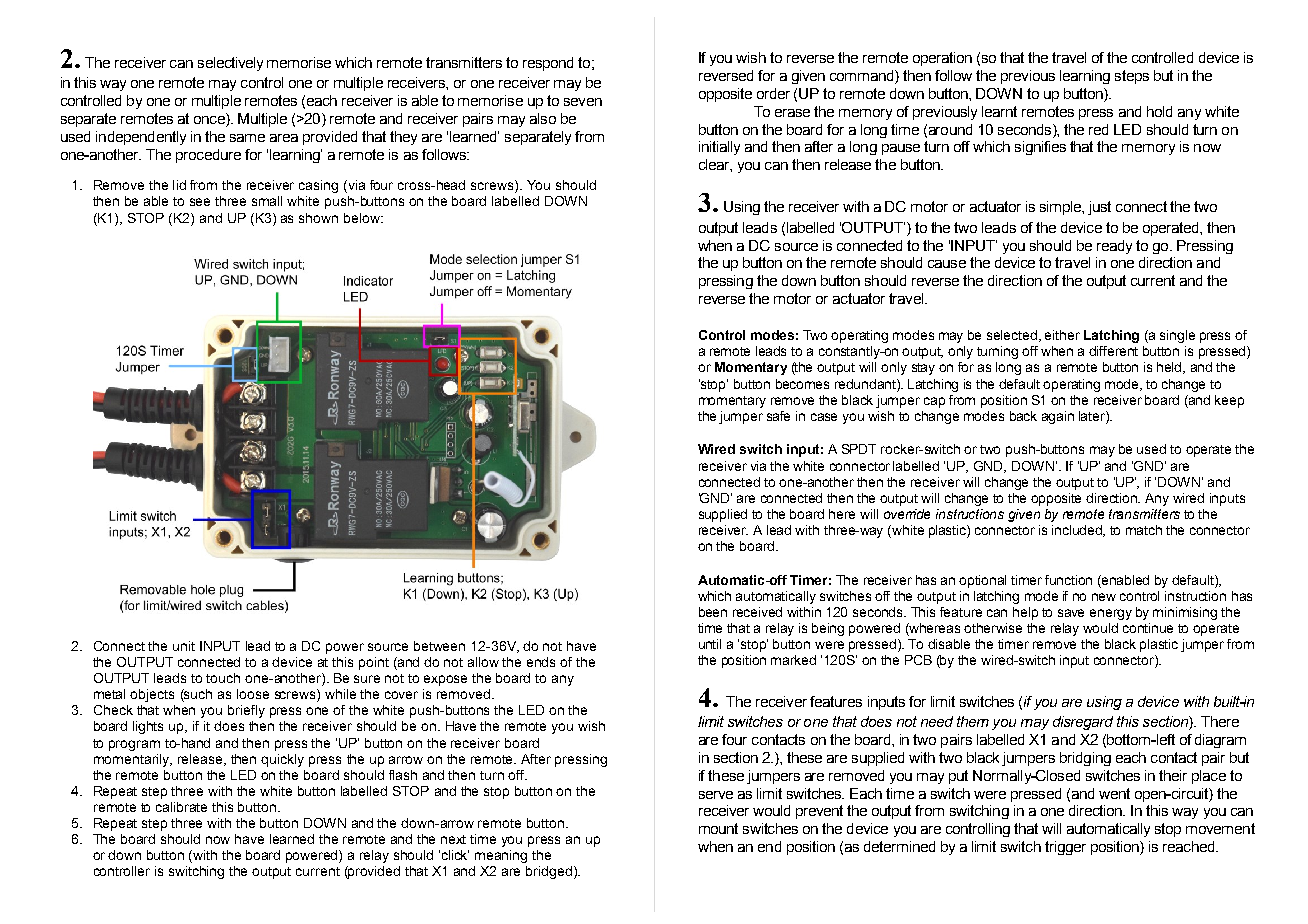 Image resolution: width=1308 pixels, height=924 pixels. I want to click on included, so click(1078, 531).
